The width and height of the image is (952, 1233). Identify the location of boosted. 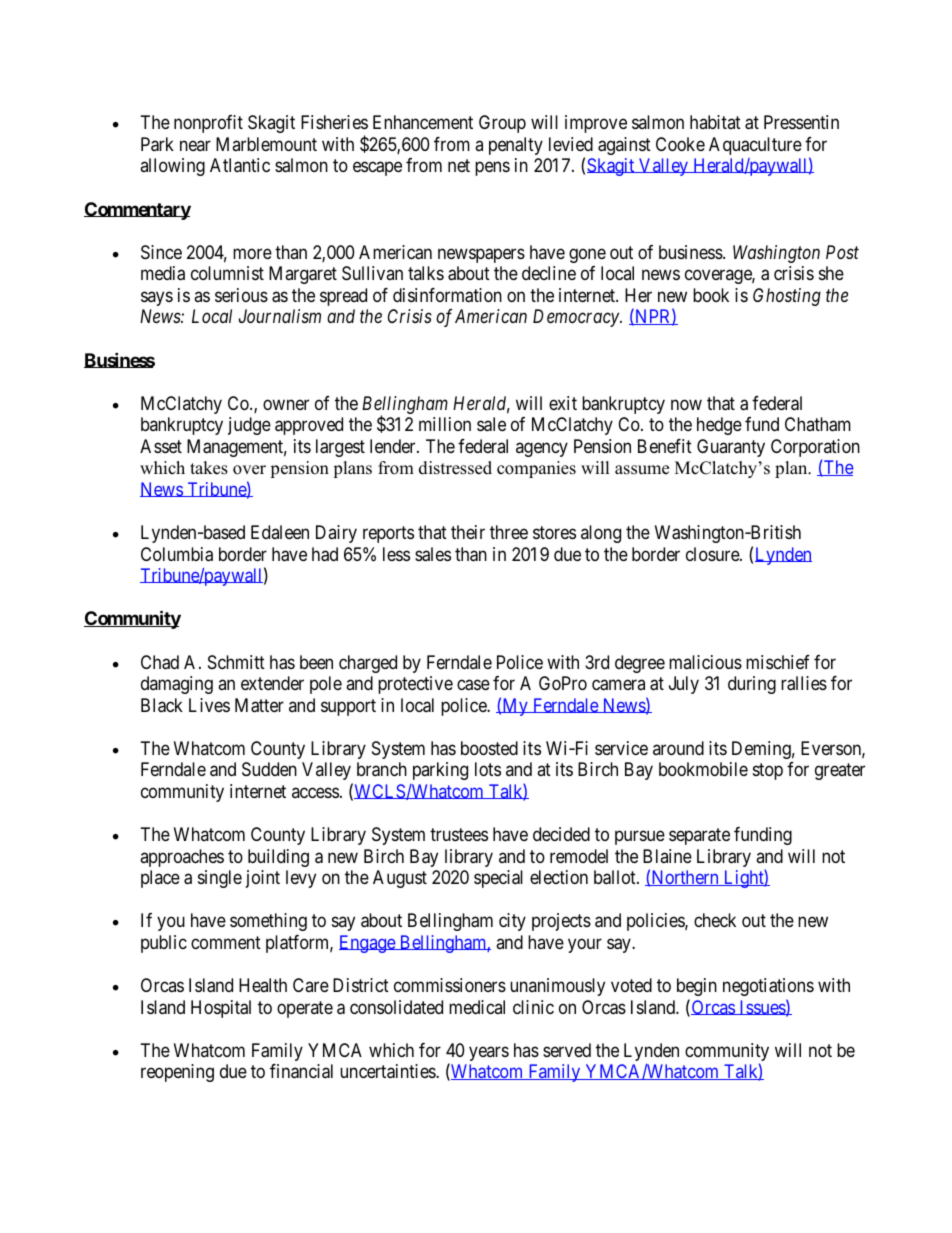
(489, 748).
